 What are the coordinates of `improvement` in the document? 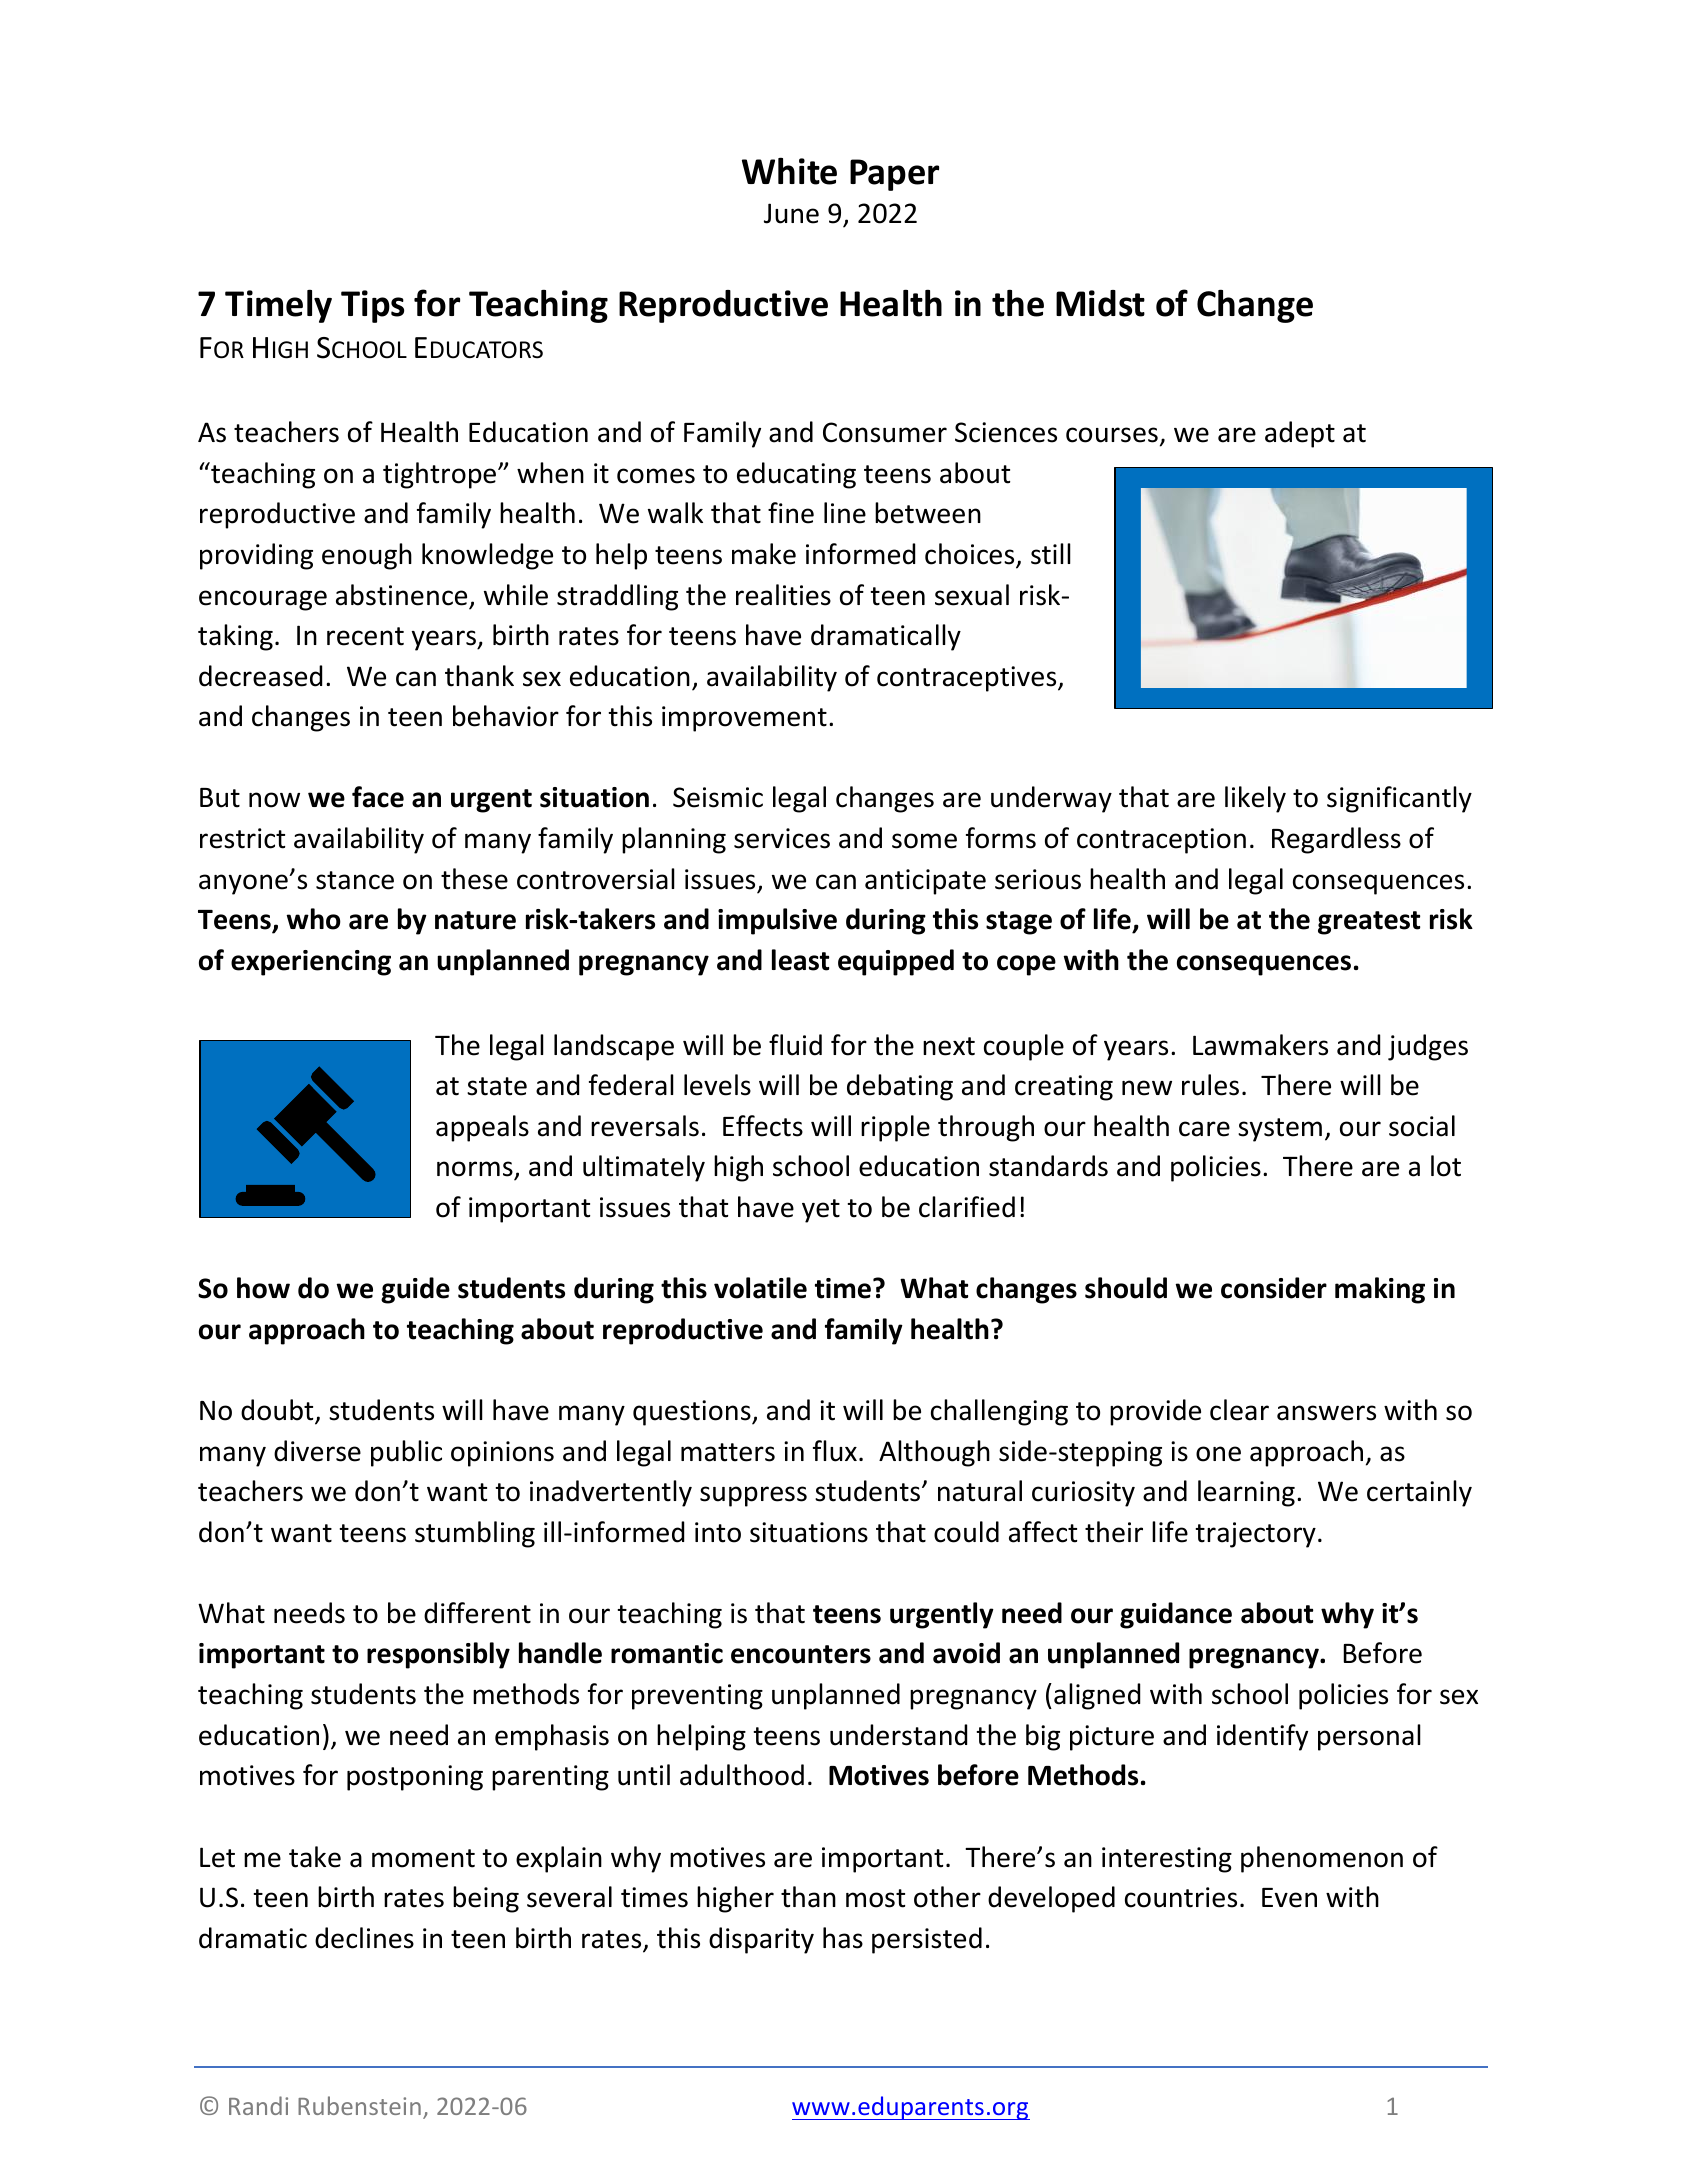 It's located at (744, 719).
